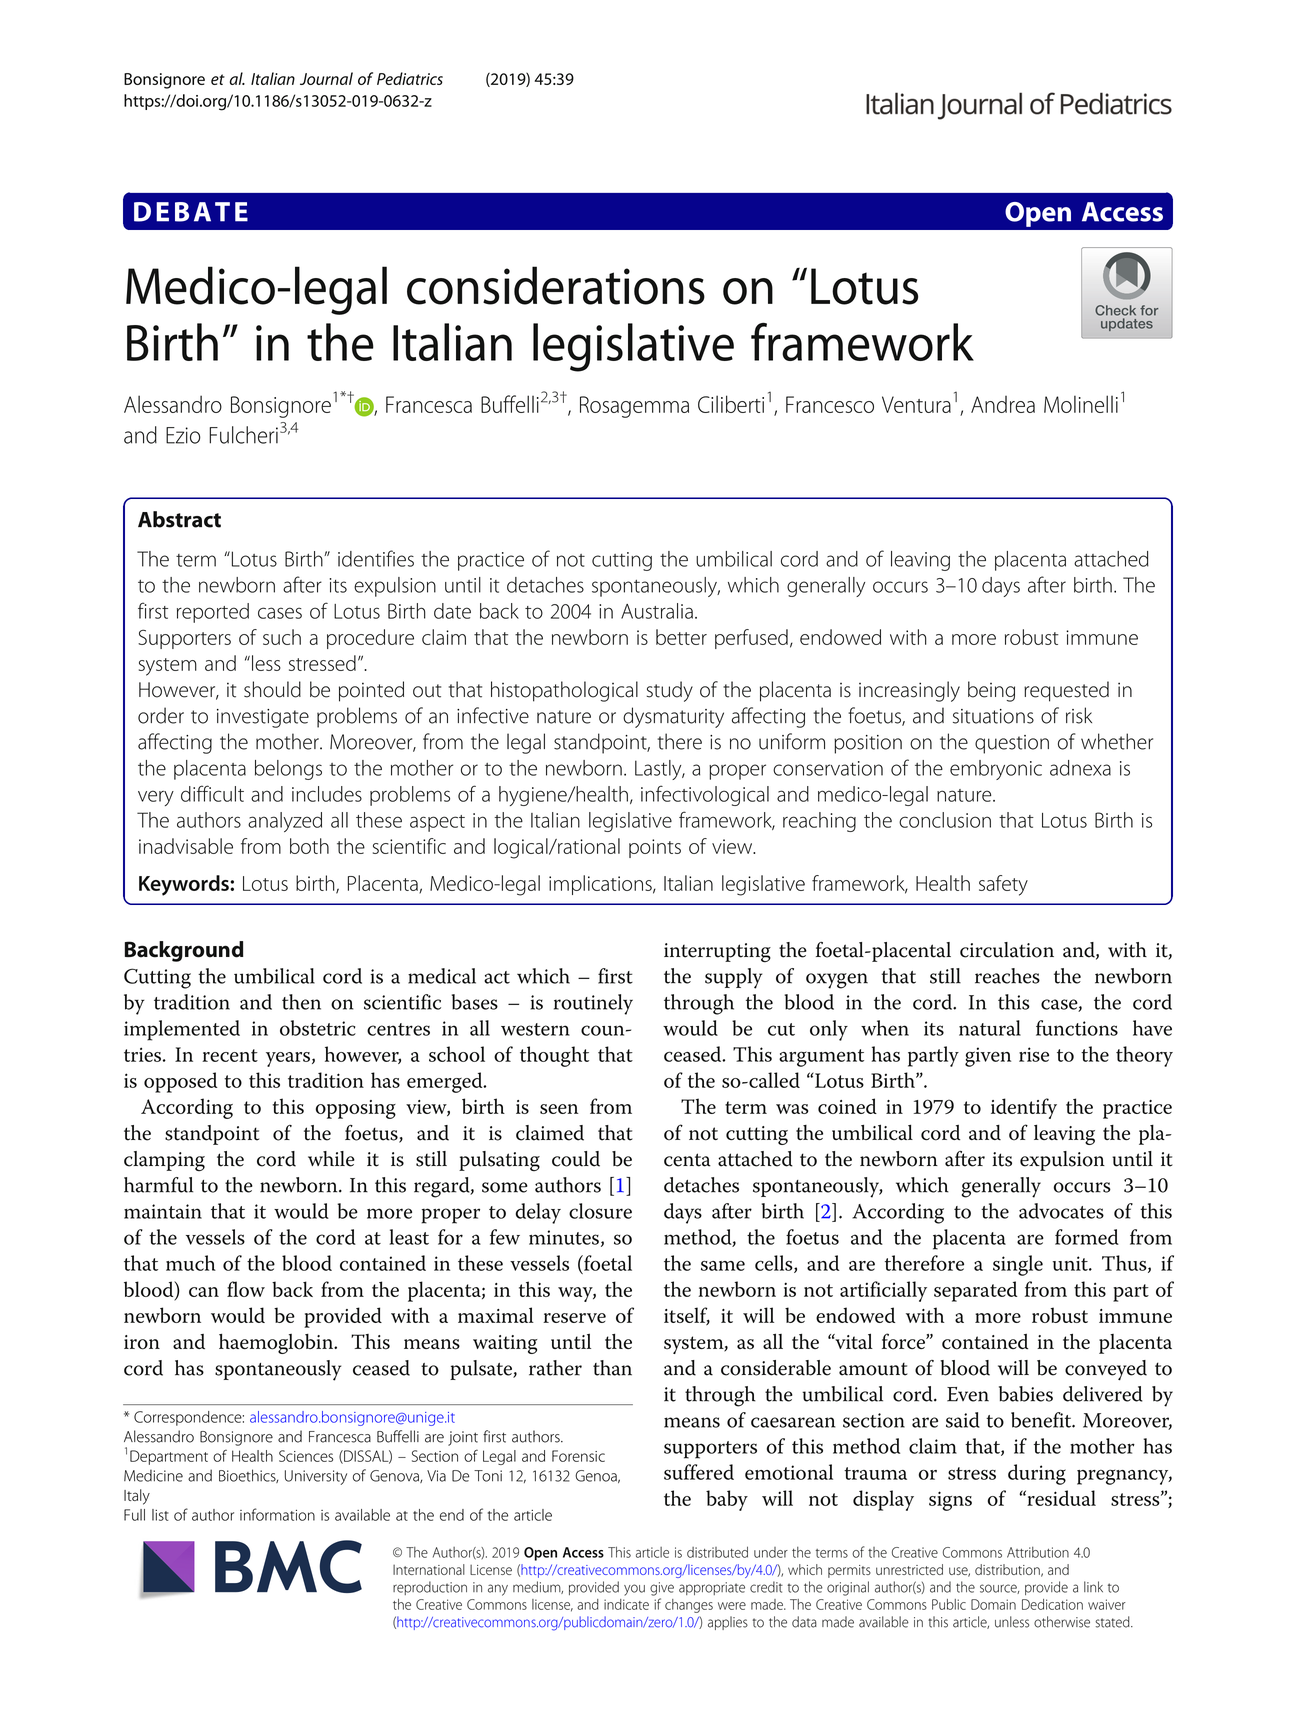 Image resolution: width=1296 pixels, height=1722 pixels. I want to click on you, so click(634, 1590).
